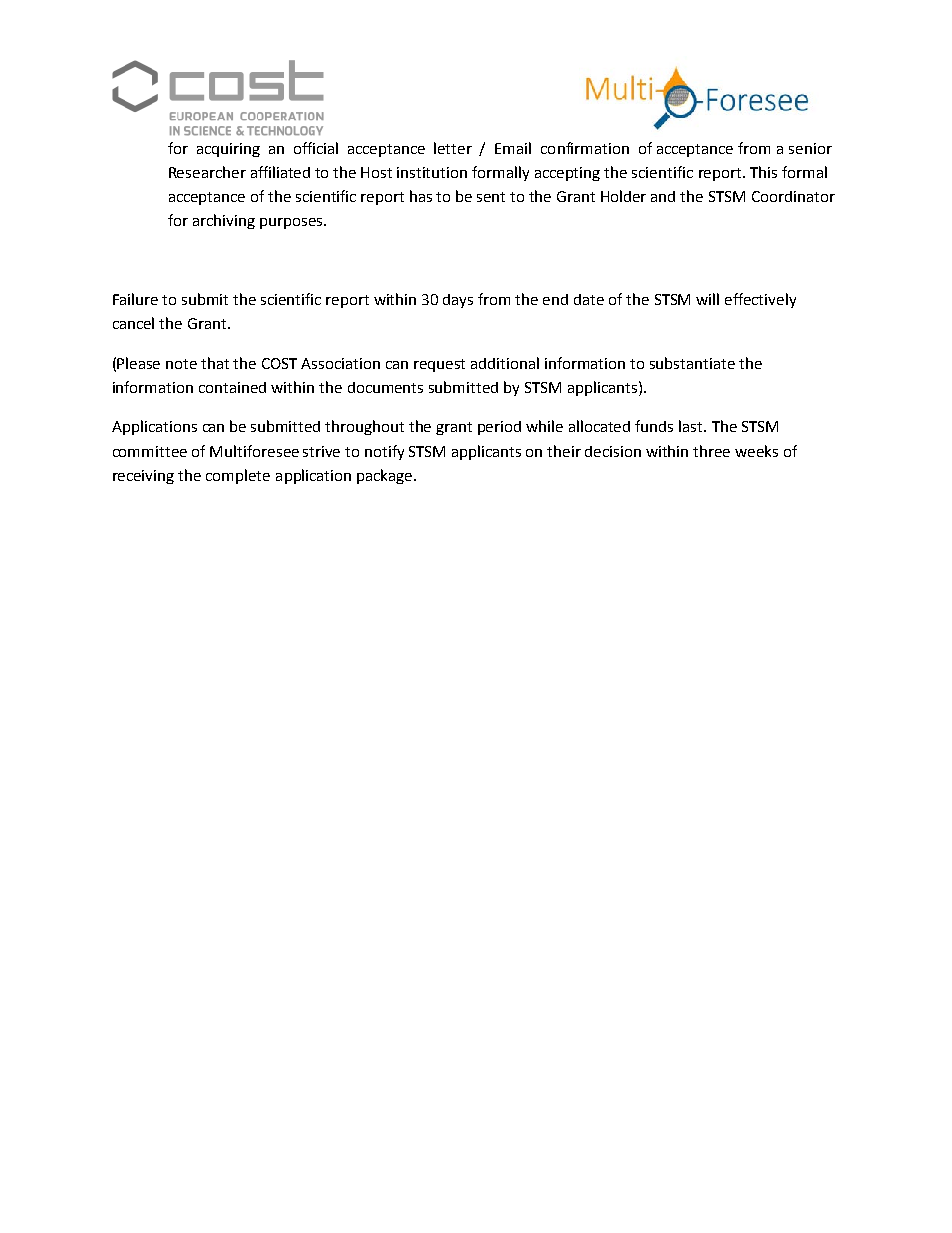 The width and height of the document is (952, 1233). Describe the element at coordinates (386, 476) in the document. I see `package` at that location.
